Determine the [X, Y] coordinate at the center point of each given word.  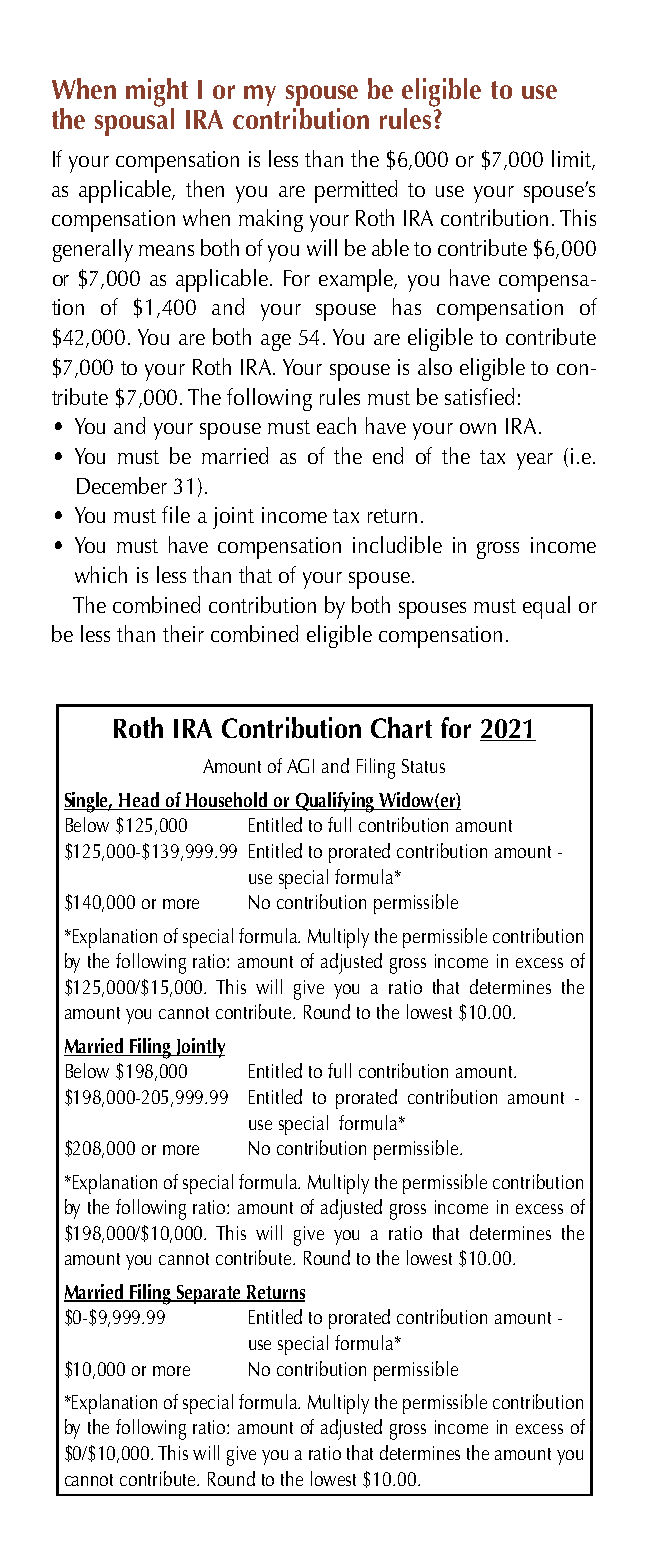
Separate [209, 1294]
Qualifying [335, 802]
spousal [134, 121]
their [183, 633]
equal [546, 607]
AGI [300, 766]
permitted [356, 191]
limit [572, 160]
